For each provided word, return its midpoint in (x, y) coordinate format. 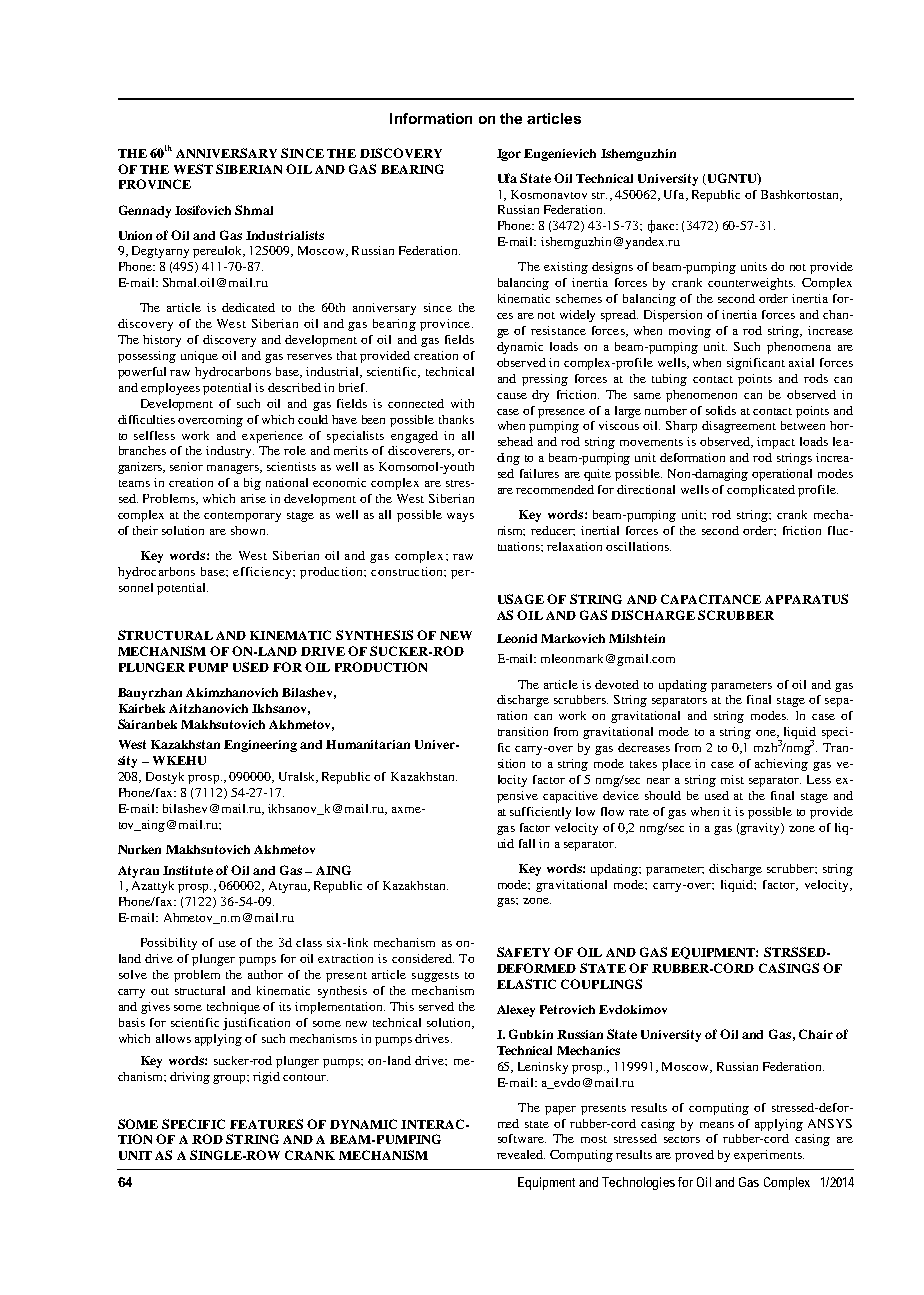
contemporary (242, 517)
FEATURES (266, 1124)
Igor (509, 155)
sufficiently (540, 813)
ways (460, 517)
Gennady (145, 211)
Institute (188, 870)
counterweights (751, 284)
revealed (521, 1154)
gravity (761, 829)
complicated (761, 491)
